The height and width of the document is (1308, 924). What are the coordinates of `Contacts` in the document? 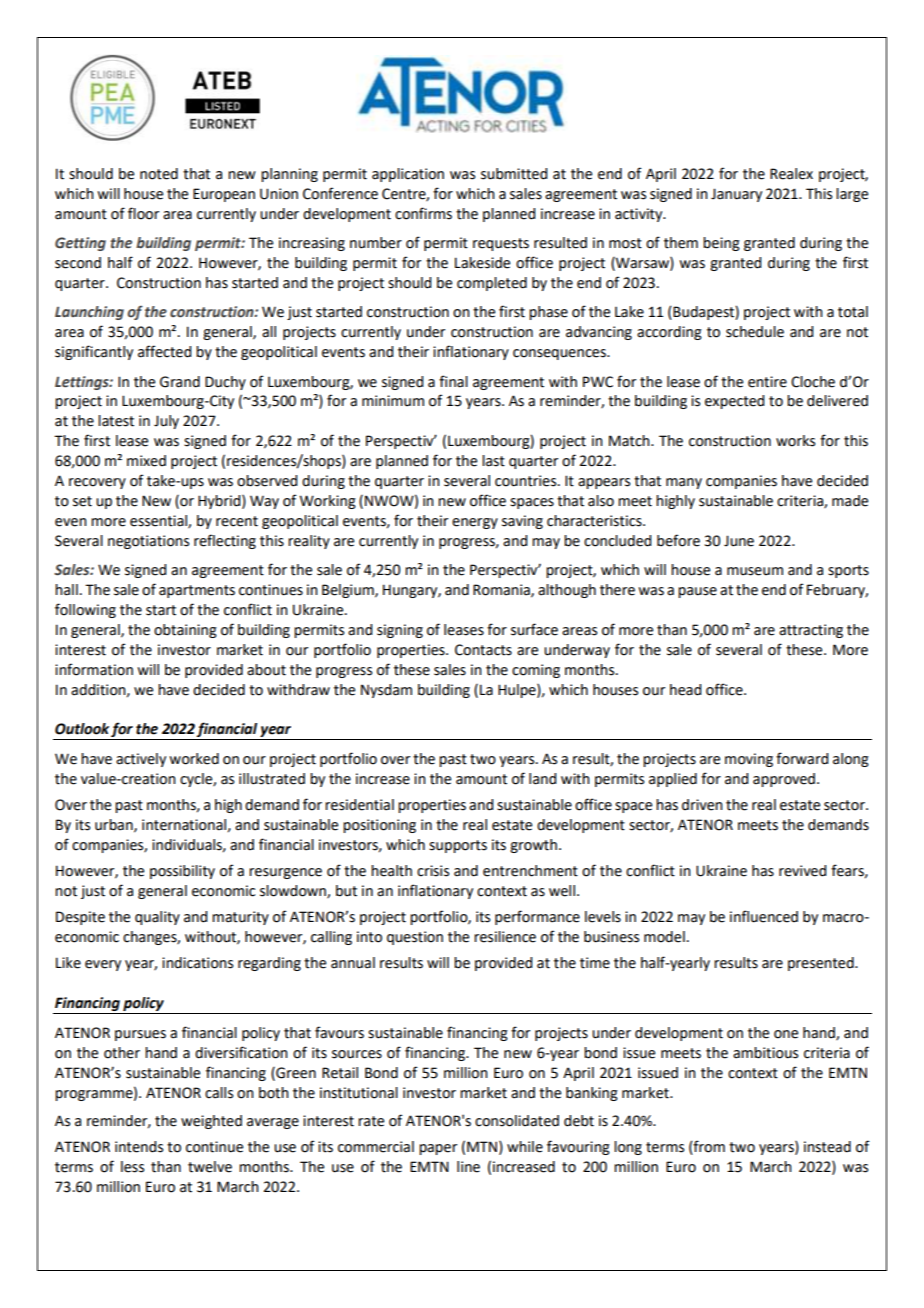 It's located at (483, 650).
